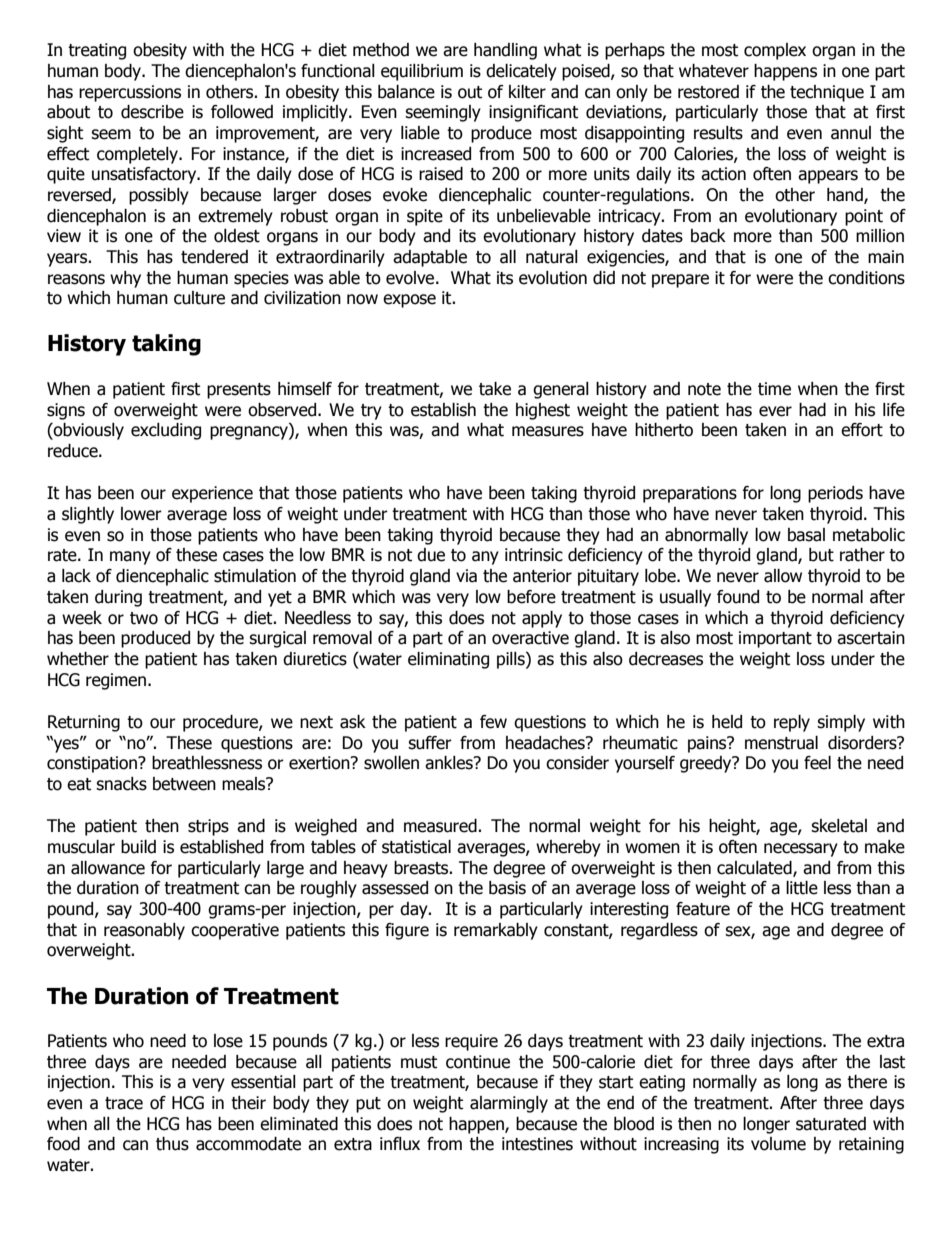 The width and height of the page is (952, 1233). What do you see at coordinates (509, 1104) in the page?
I see `alarmingly` at bounding box center [509, 1104].
